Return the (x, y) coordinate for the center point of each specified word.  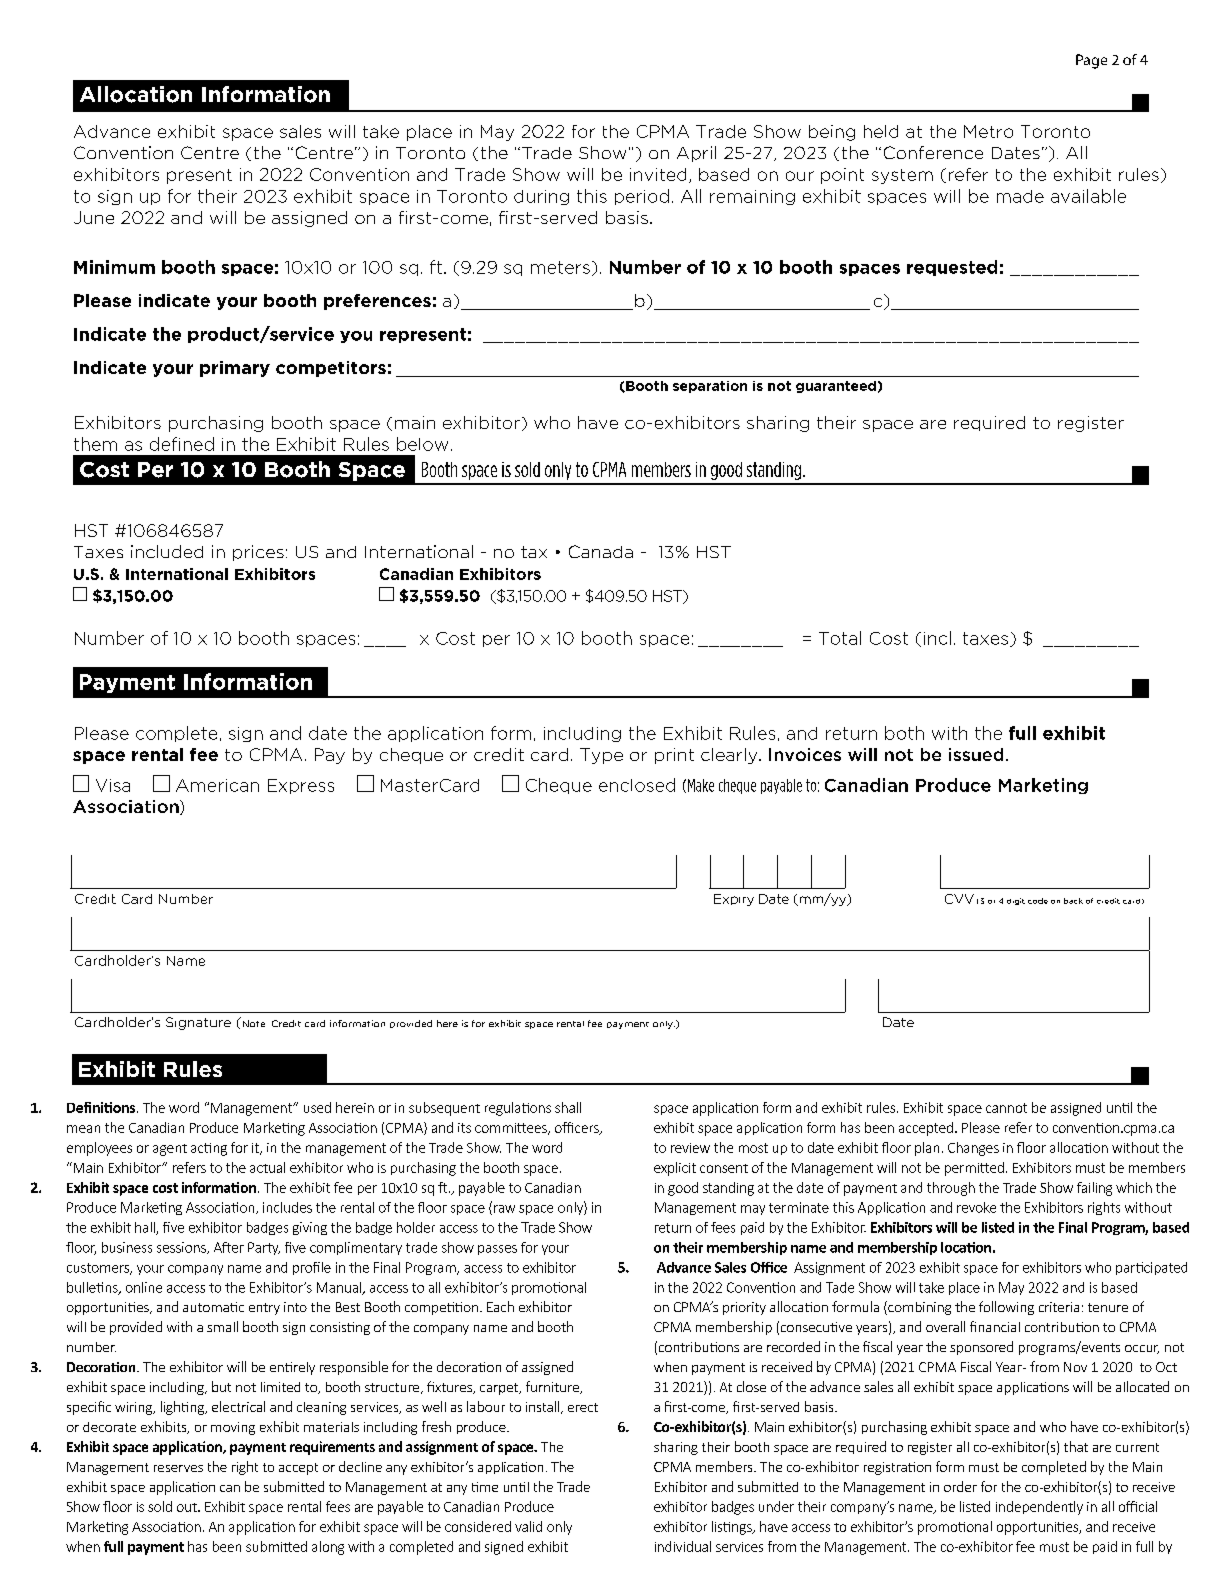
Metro (988, 131)
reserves (178, 1468)
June (94, 217)
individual (683, 1546)
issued (976, 754)
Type (601, 756)
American (217, 785)
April (696, 154)
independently (1039, 1508)
